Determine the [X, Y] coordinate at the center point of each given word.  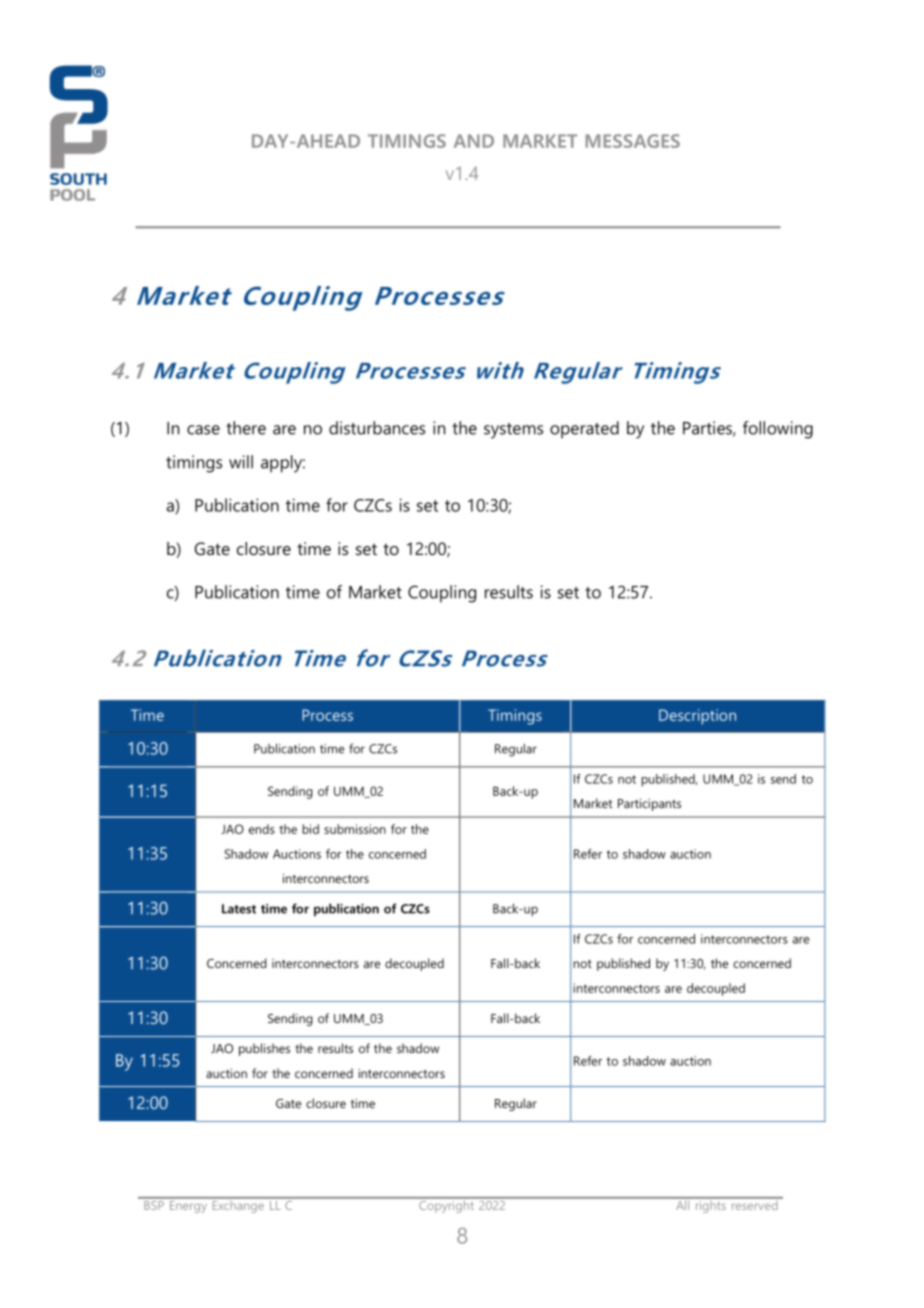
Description [697, 717]
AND [474, 141]
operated [584, 430]
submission [355, 829]
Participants [649, 804]
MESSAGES [633, 141]
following [778, 430]
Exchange [238, 1205]
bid [310, 829]
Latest [239, 909]
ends [262, 829]
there [246, 428]
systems [513, 431]
